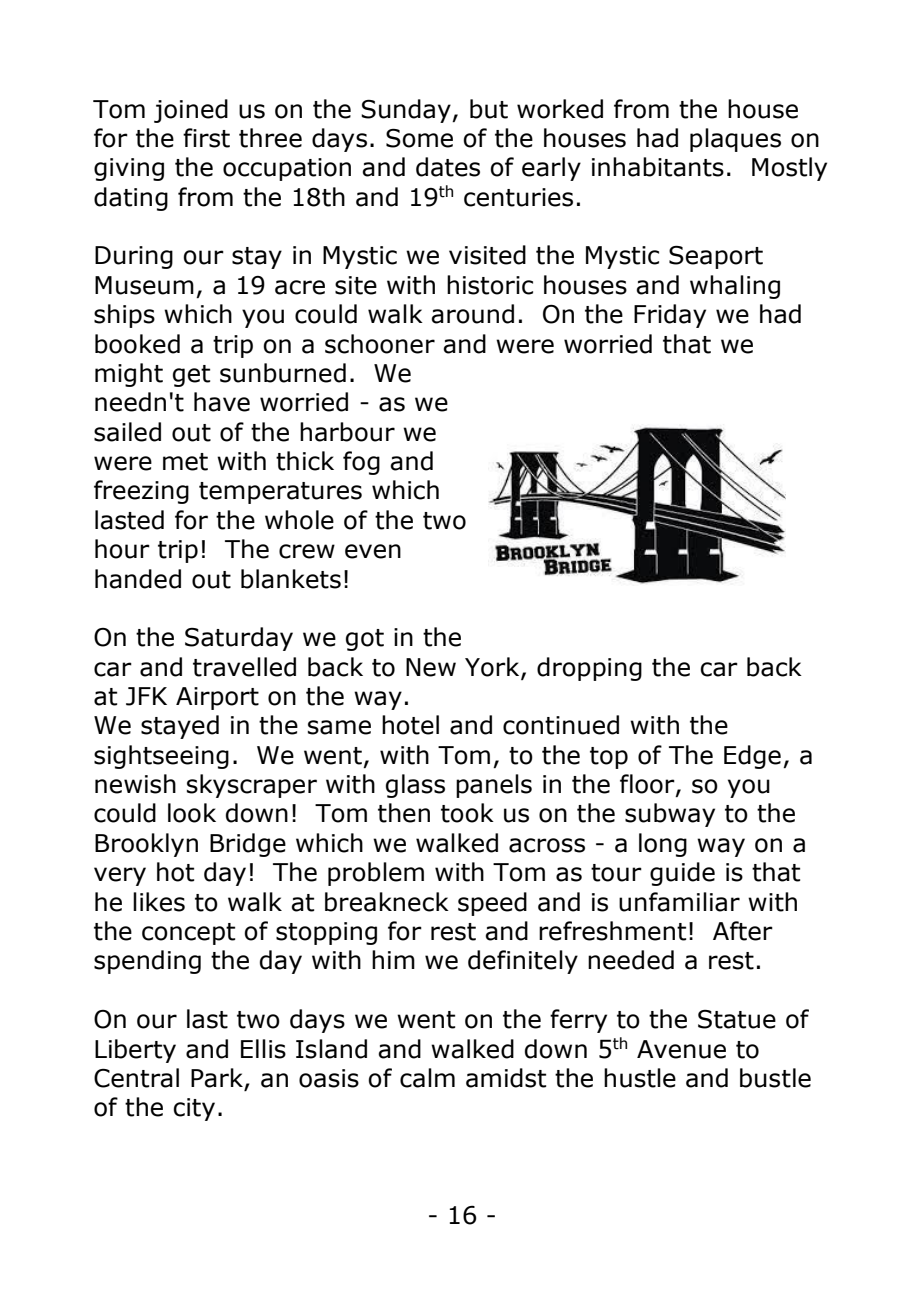 The height and width of the page is (1308, 924). I want to click on Some, so click(419, 138).
